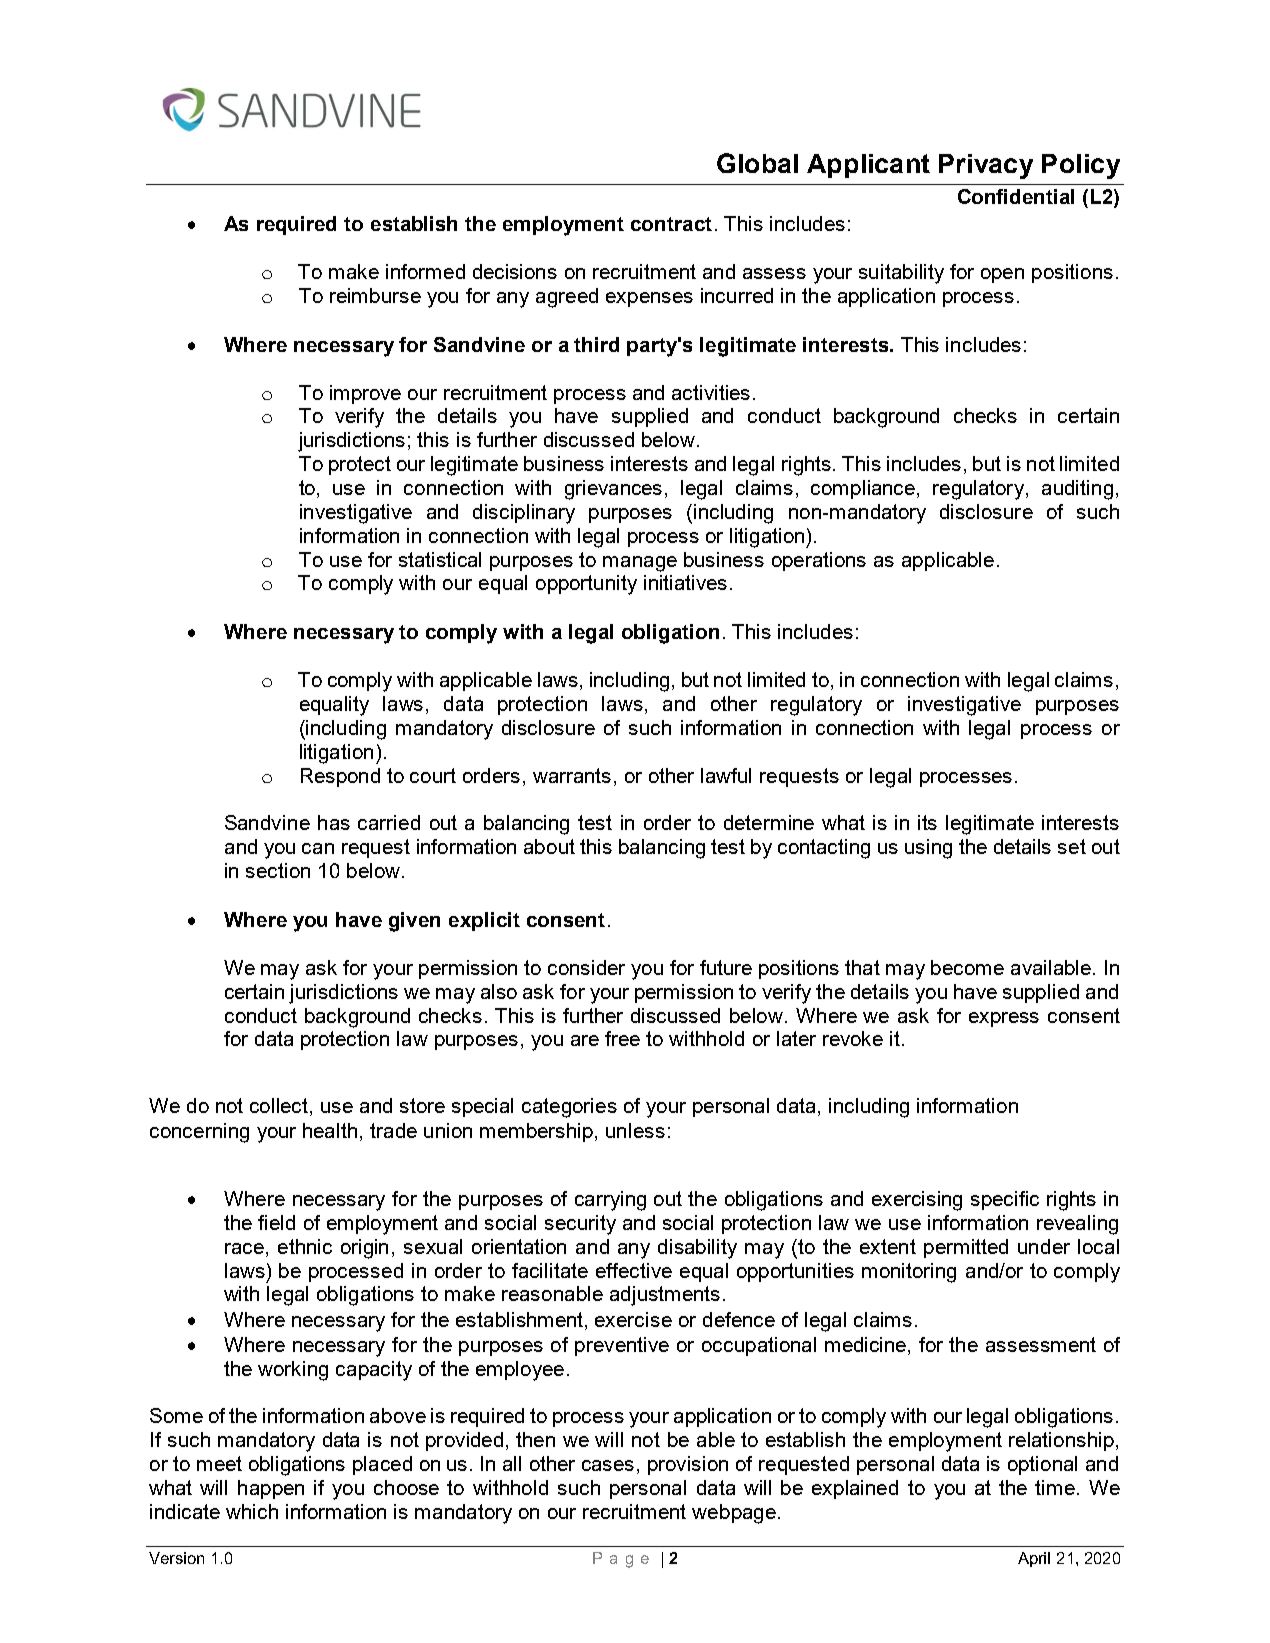  I want to click on which, so click(252, 1511).
